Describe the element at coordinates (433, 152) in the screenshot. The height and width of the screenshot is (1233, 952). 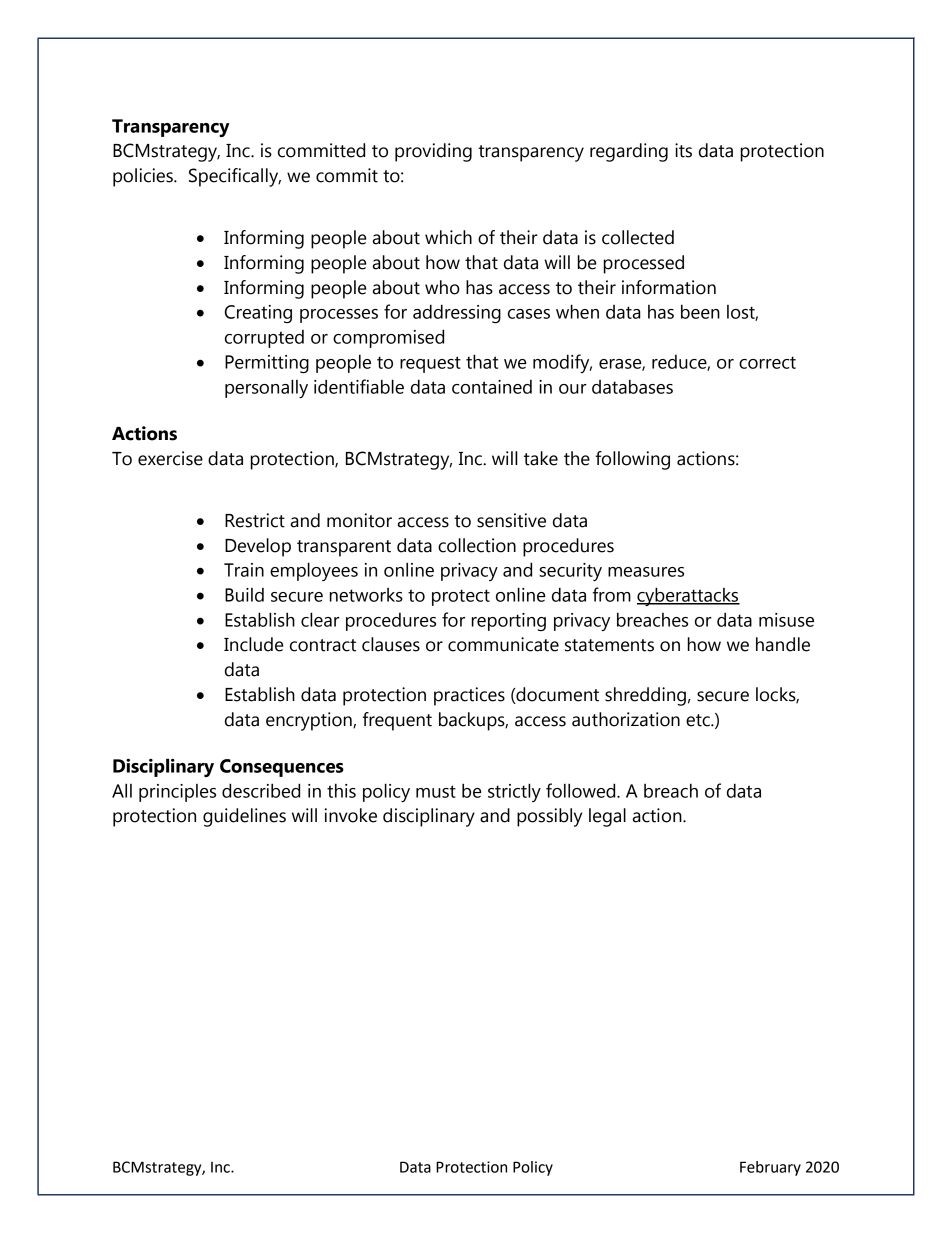
I see `providing` at that location.
